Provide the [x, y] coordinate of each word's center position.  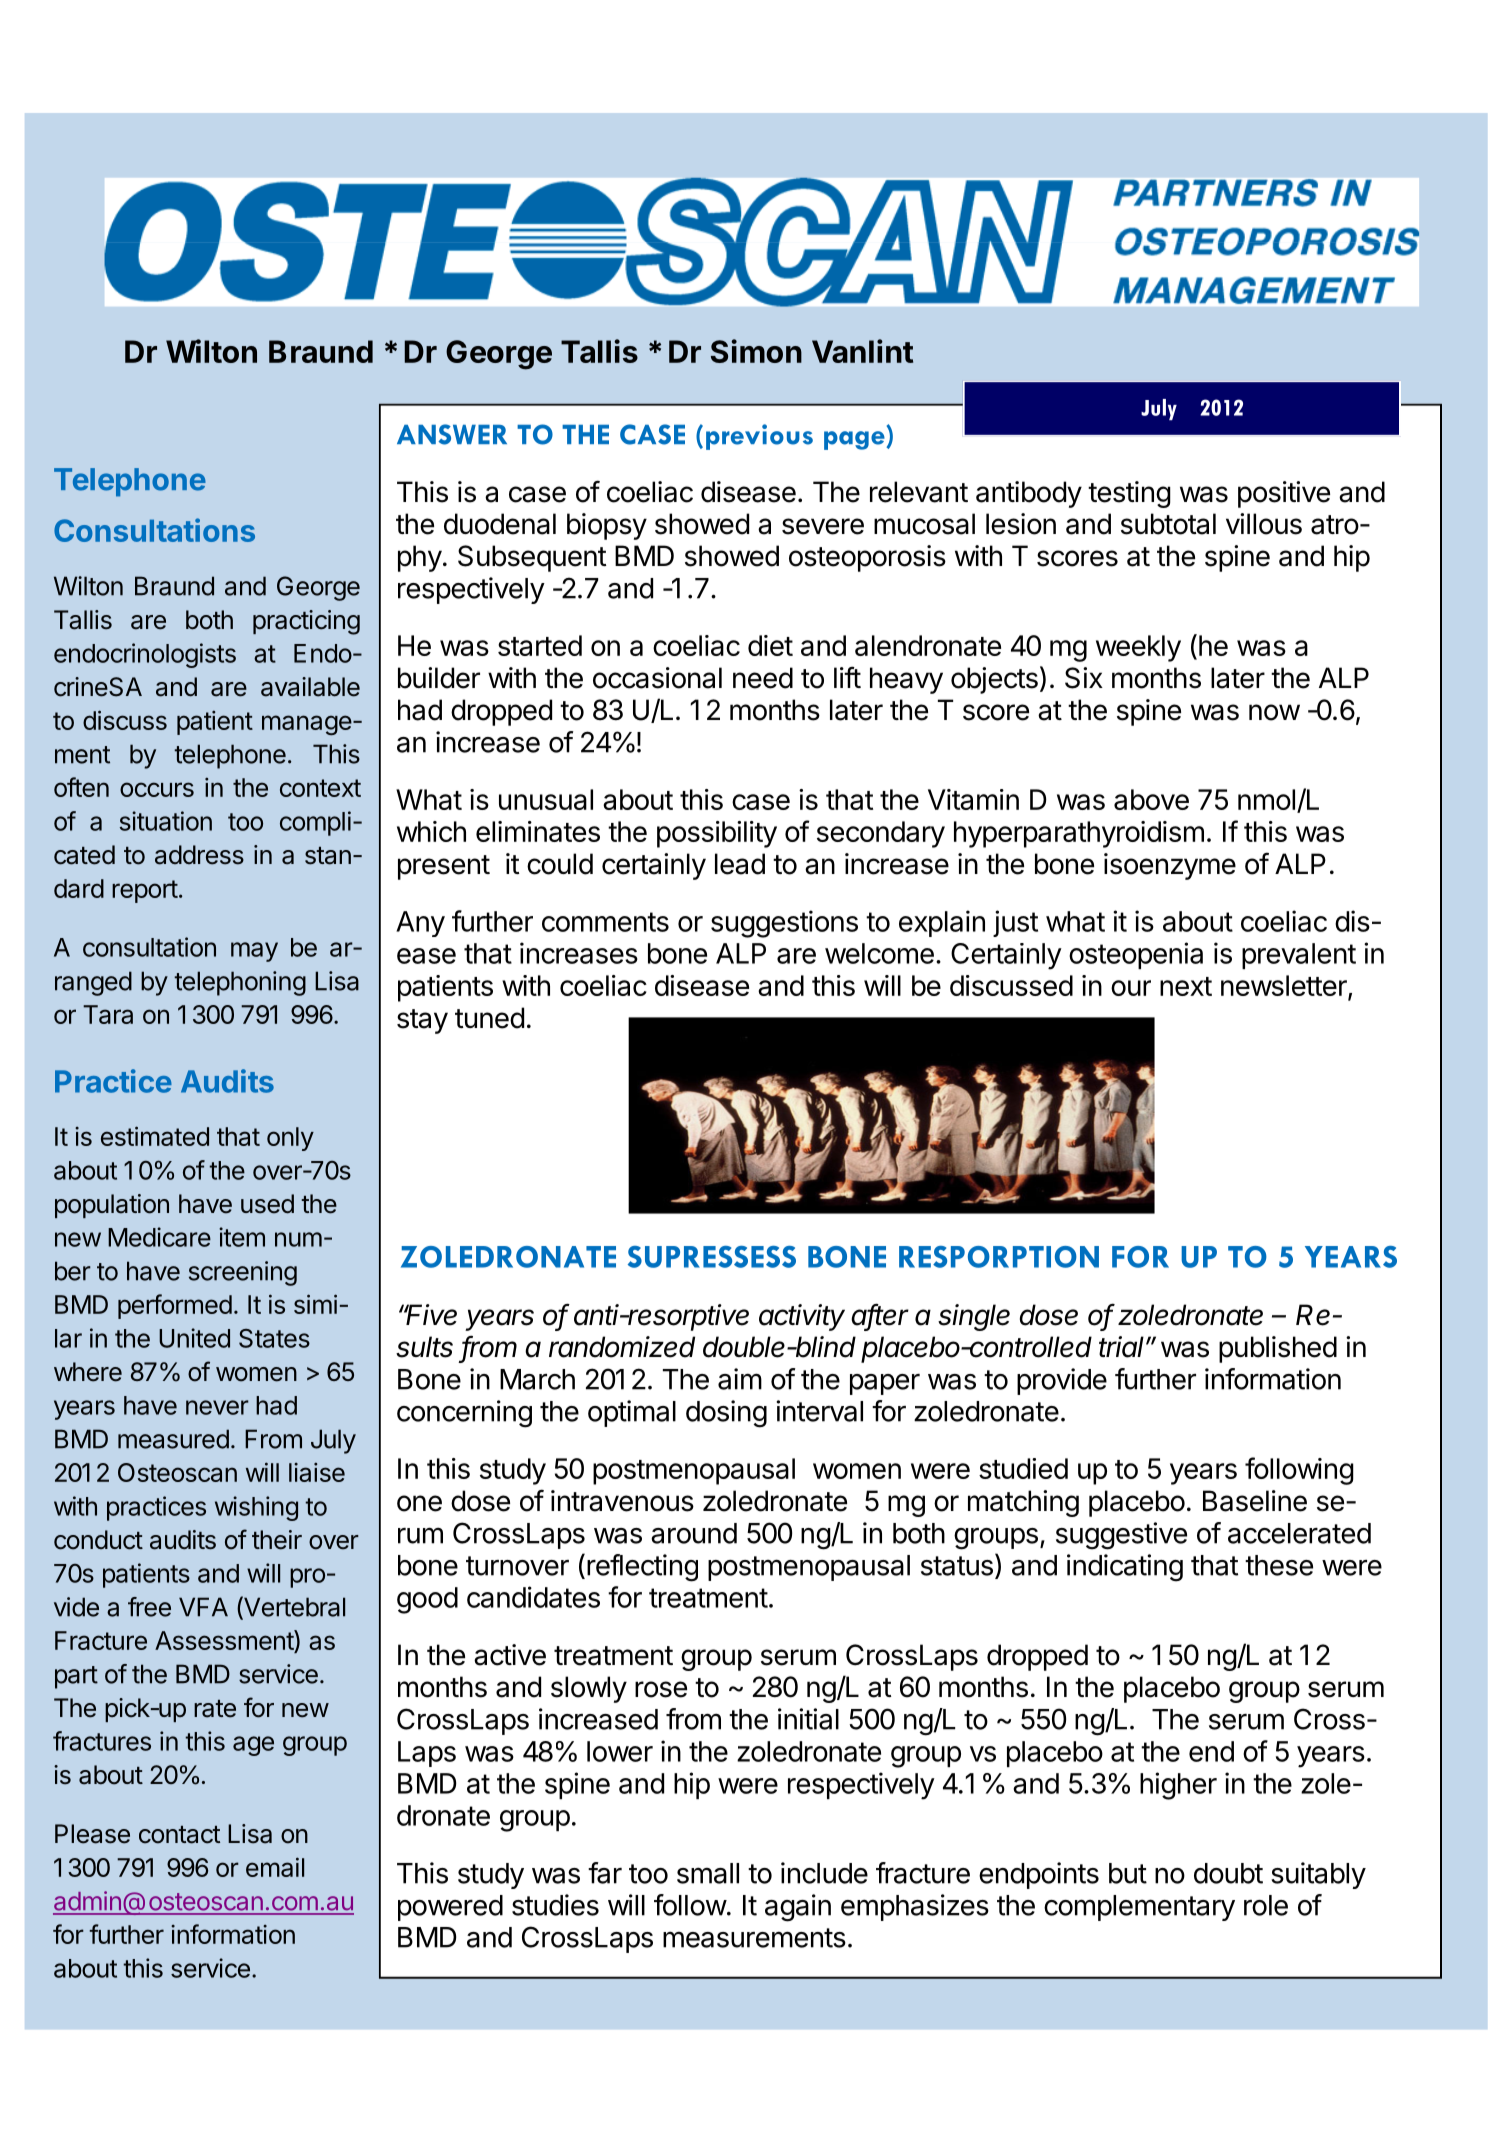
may [254, 952]
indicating [1125, 1568]
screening [243, 1273]
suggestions [784, 924]
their [277, 1540]
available [310, 687]
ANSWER [452, 434]
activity [802, 1317]
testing [1129, 494]
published [1278, 1349]
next [1186, 986]
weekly [1138, 648]
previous [759, 437]
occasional [657, 678]
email [275, 1867]
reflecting [642, 1568]
